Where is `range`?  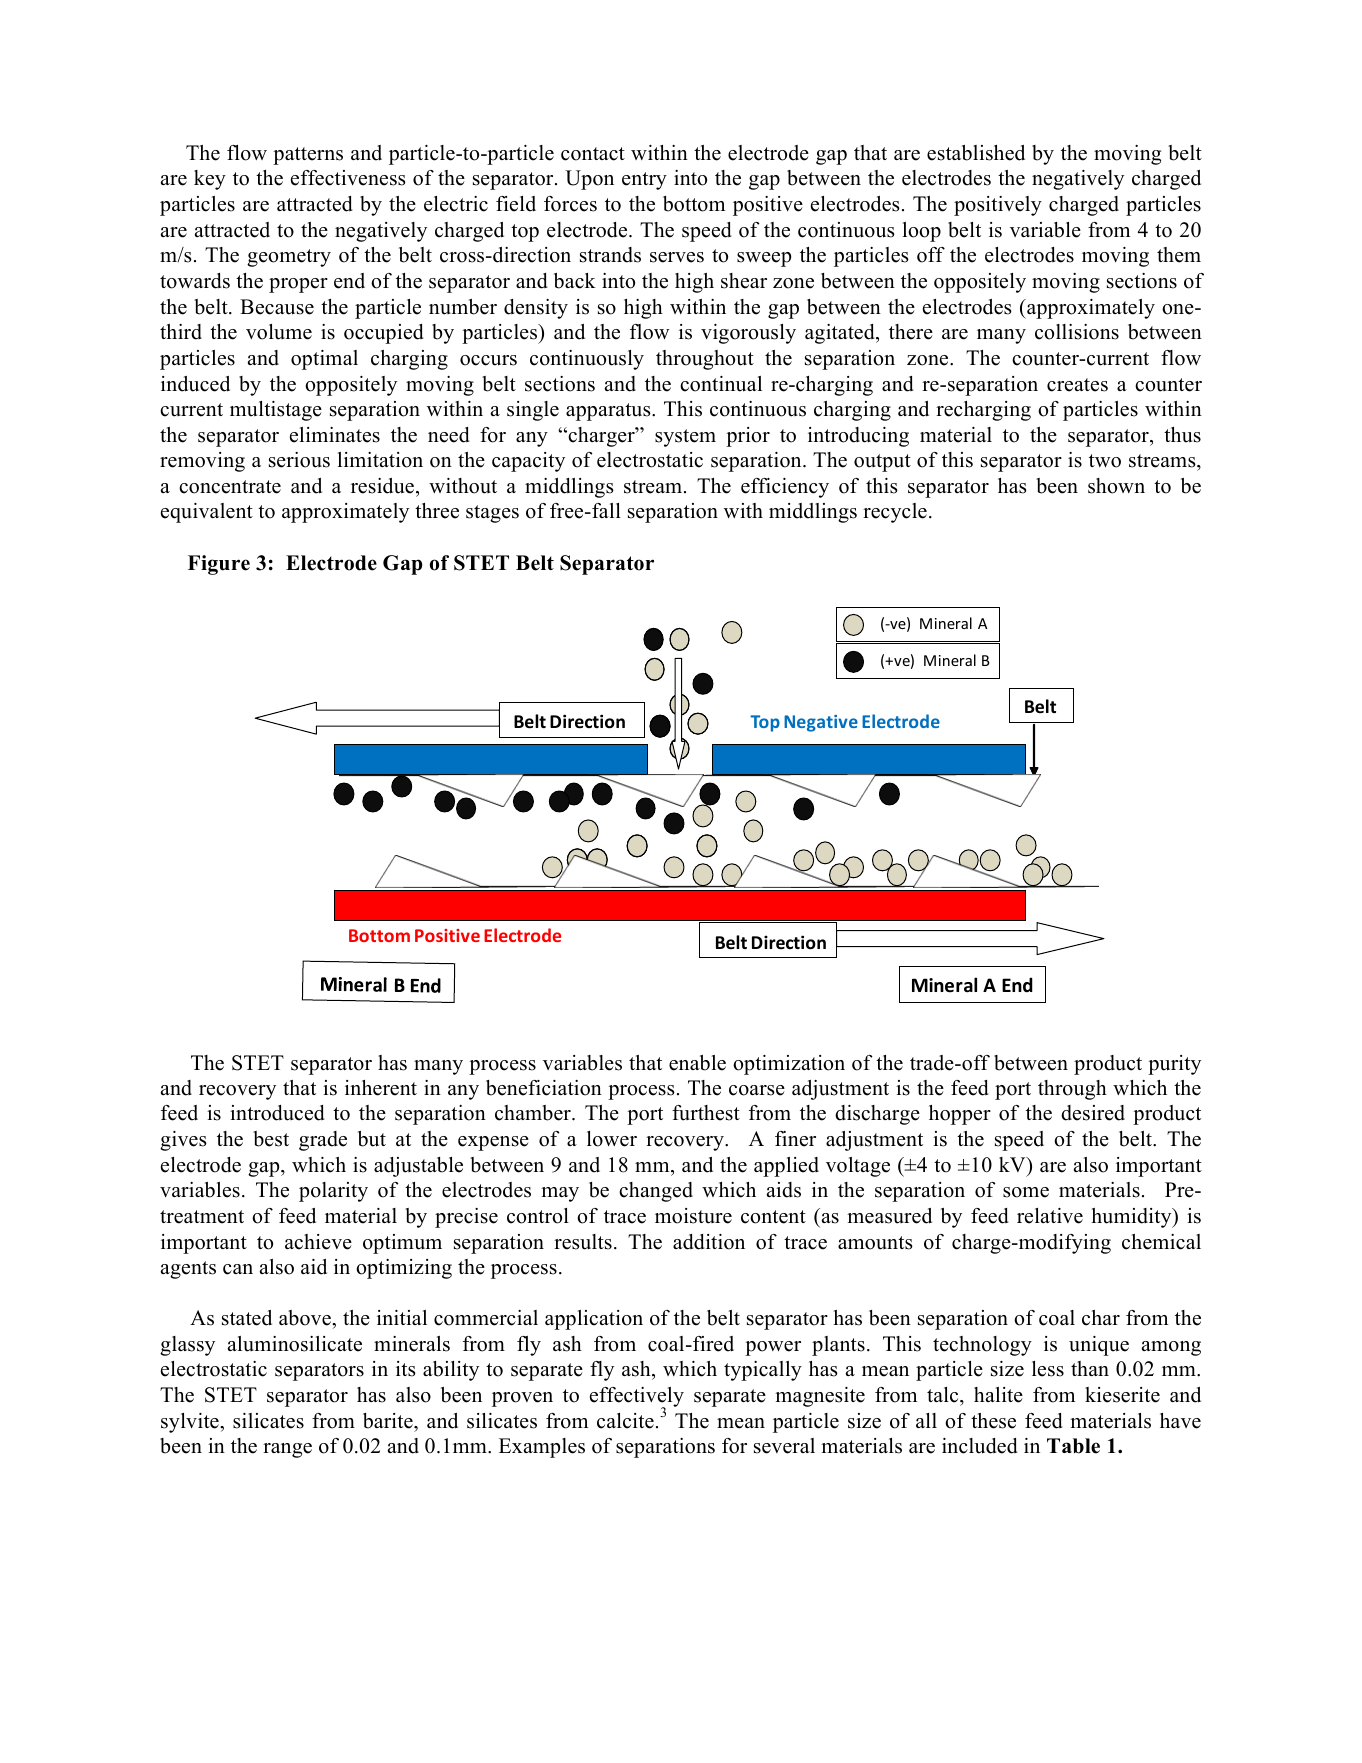 range is located at coordinates (287, 1450).
